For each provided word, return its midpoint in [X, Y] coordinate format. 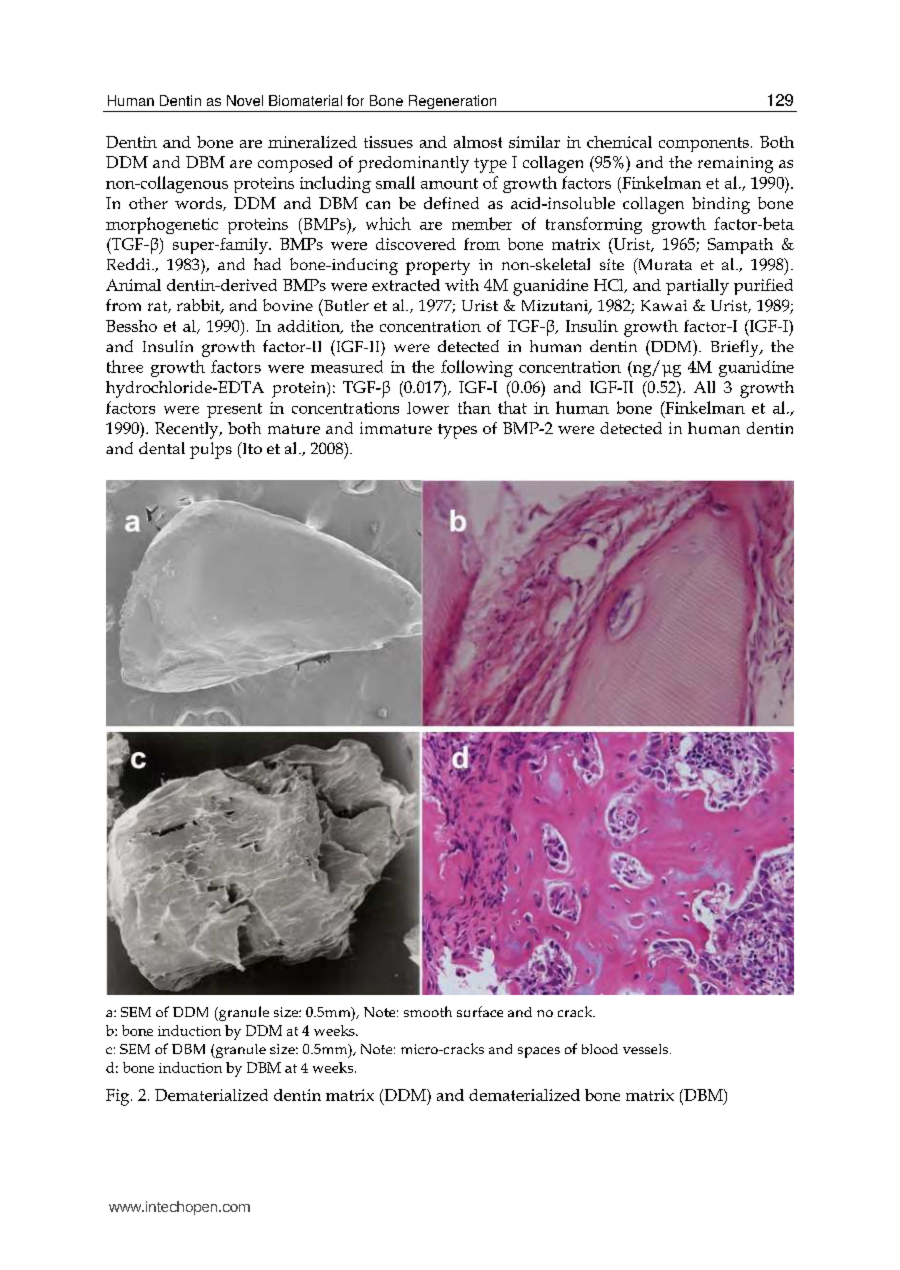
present [234, 410]
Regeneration [453, 103]
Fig [119, 1097]
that [512, 407]
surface [480, 1011]
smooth [428, 1011]
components [704, 144]
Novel [245, 100]
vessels [647, 1049]
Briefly [736, 348]
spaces [539, 1052]
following [477, 368]
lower [428, 408]
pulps [211, 450]
